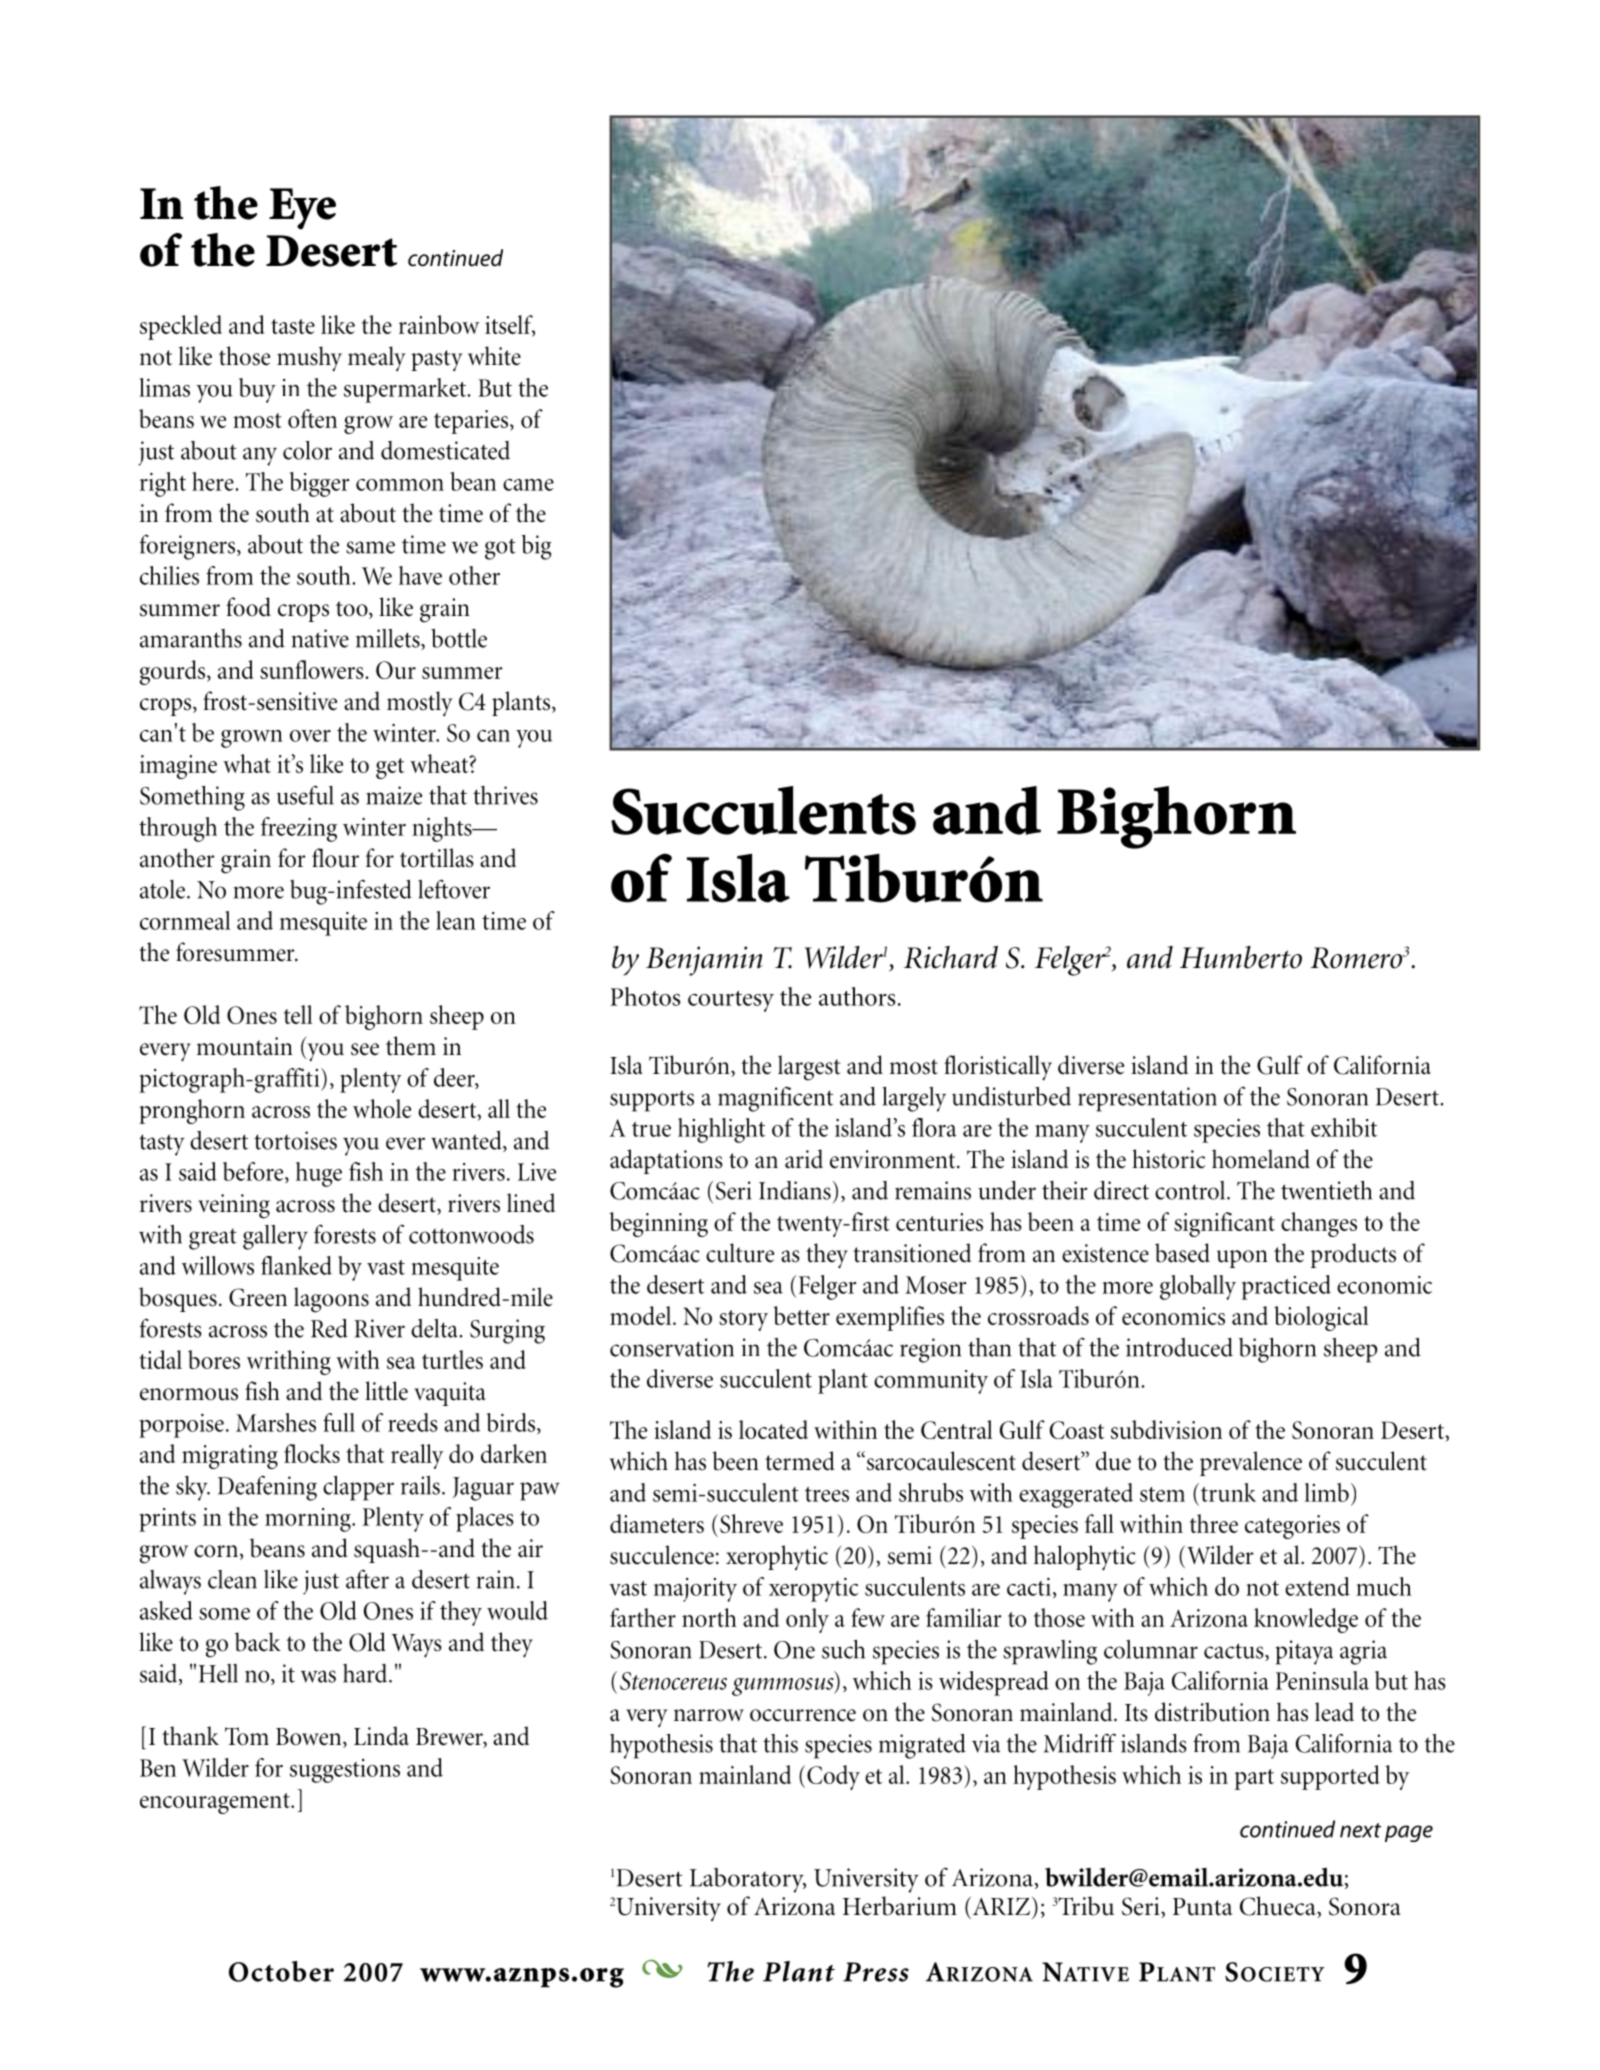  I want to click on white, so click(494, 356).
